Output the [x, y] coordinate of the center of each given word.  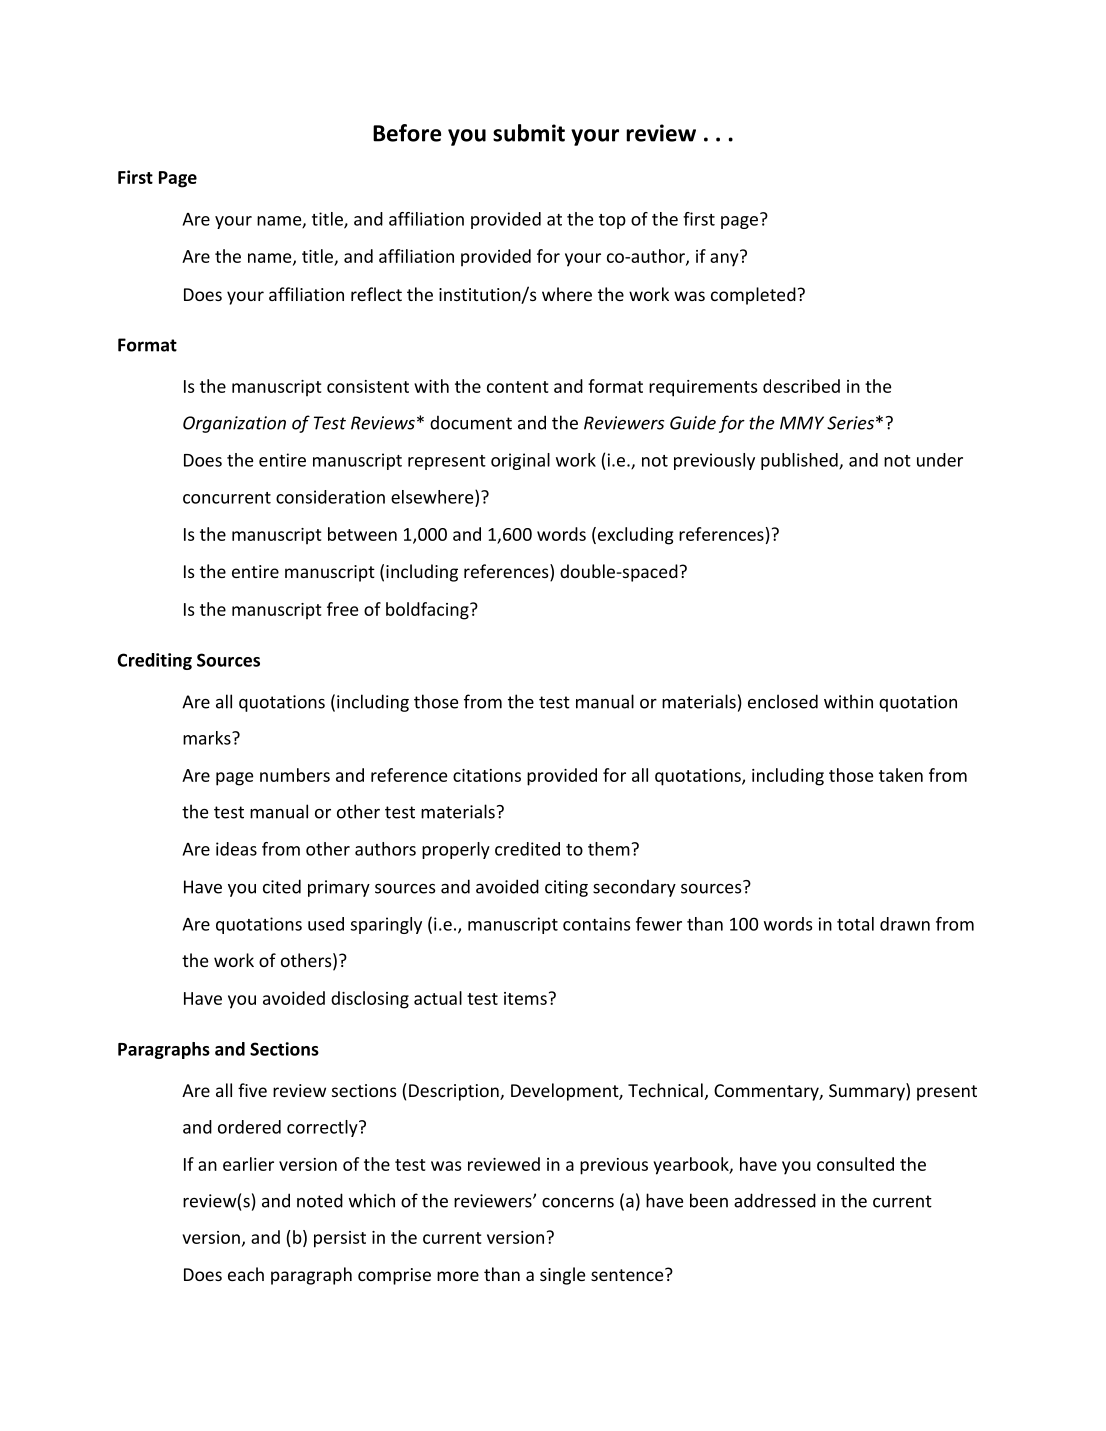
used [326, 924]
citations [487, 775]
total [855, 924]
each [246, 1274]
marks [208, 738]
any [725, 259]
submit [529, 133]
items [525, 998]
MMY [802, 423]
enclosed [783, 701]
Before [407, 133]
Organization [234, 424]
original [520, 461]
